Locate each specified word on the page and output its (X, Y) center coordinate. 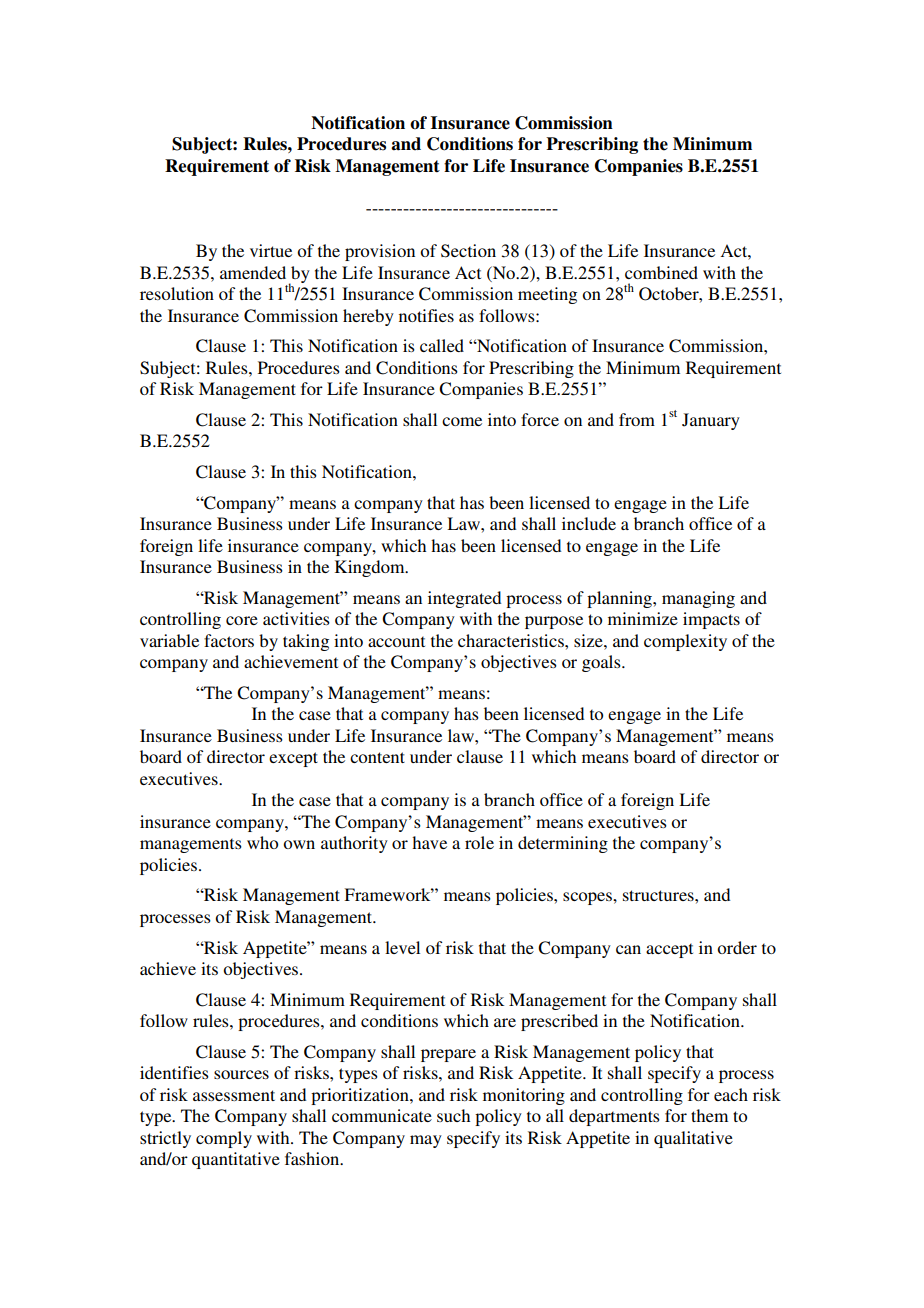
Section (468, 251)
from (637, 419)
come (462, 421)
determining (563, 844)
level (402, 947)
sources (241, 1074)
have (429, 842)
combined (661, 272)
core (242, 620)
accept (669, 950)
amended (253, 272)
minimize (643, 618)
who (262, 842)
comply (224, 1139)
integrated (464, 599)
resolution (177, 293)
